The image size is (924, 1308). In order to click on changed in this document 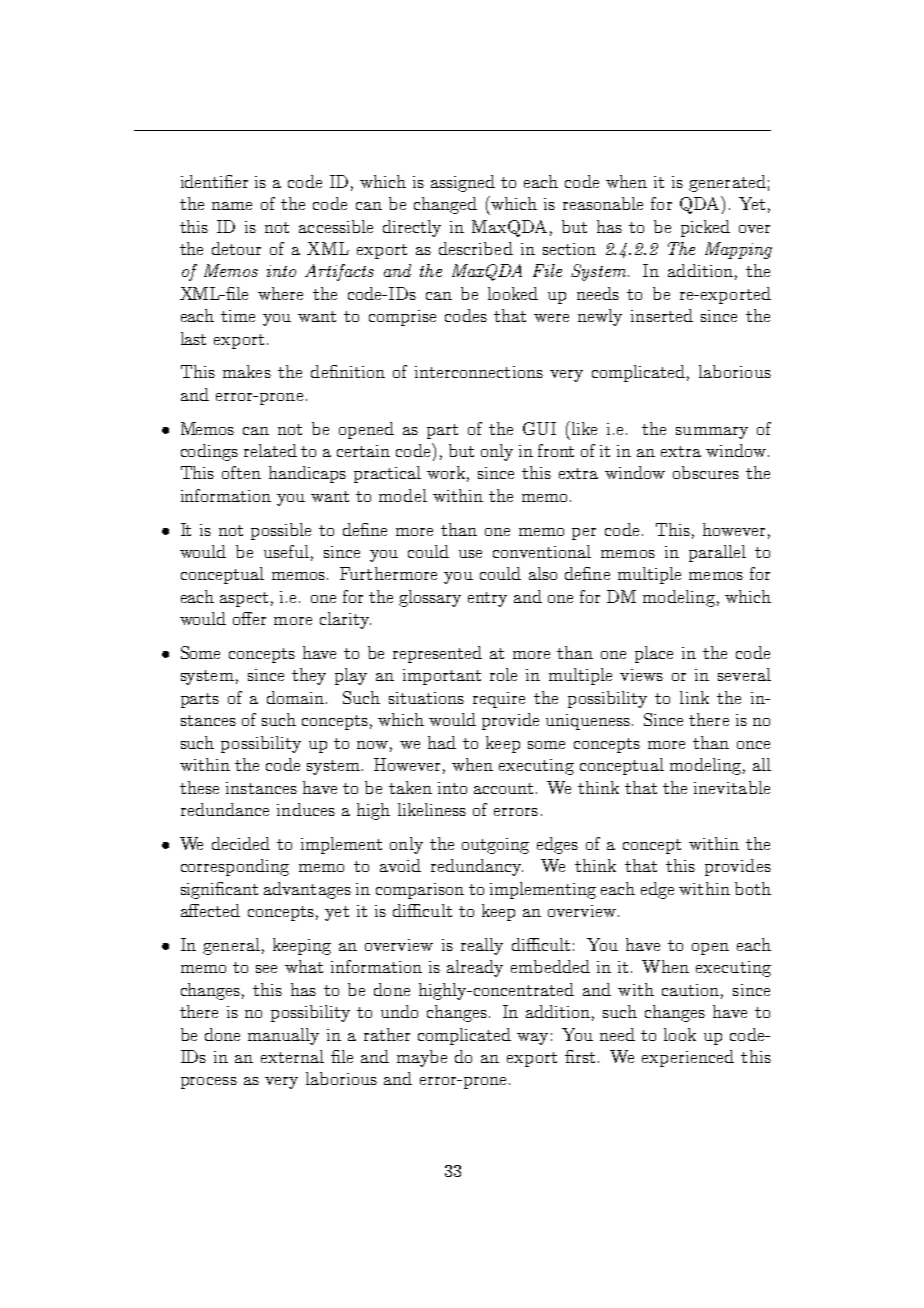, I will do `click(445, 205)`.
